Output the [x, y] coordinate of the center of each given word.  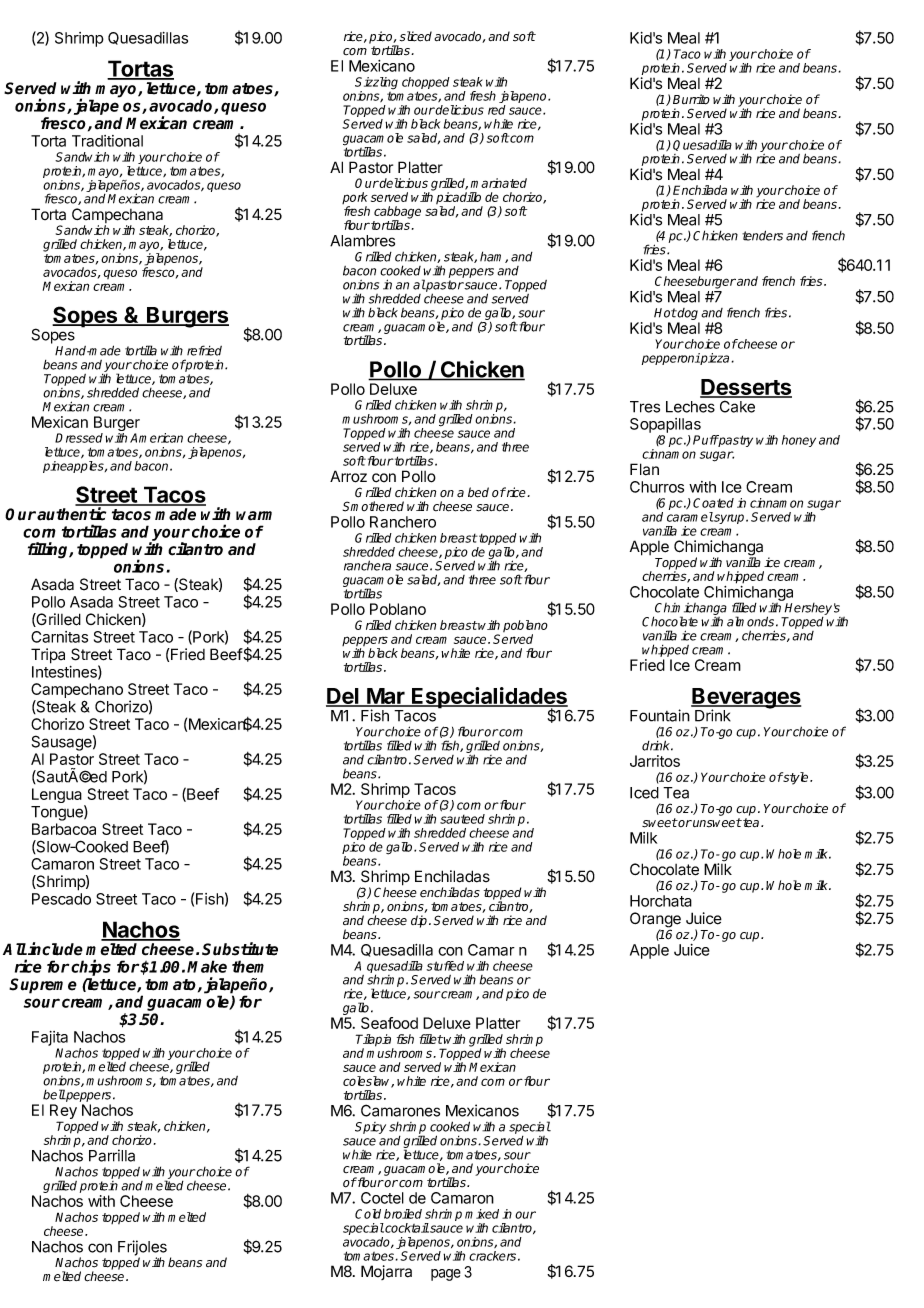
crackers [494, 1256]
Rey [63, 1113]
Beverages [746, 699]
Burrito [691, 99]
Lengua [58, 797]
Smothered [373, 506]
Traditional [107, 141]
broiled [403, 1214]
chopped [426, 84]
